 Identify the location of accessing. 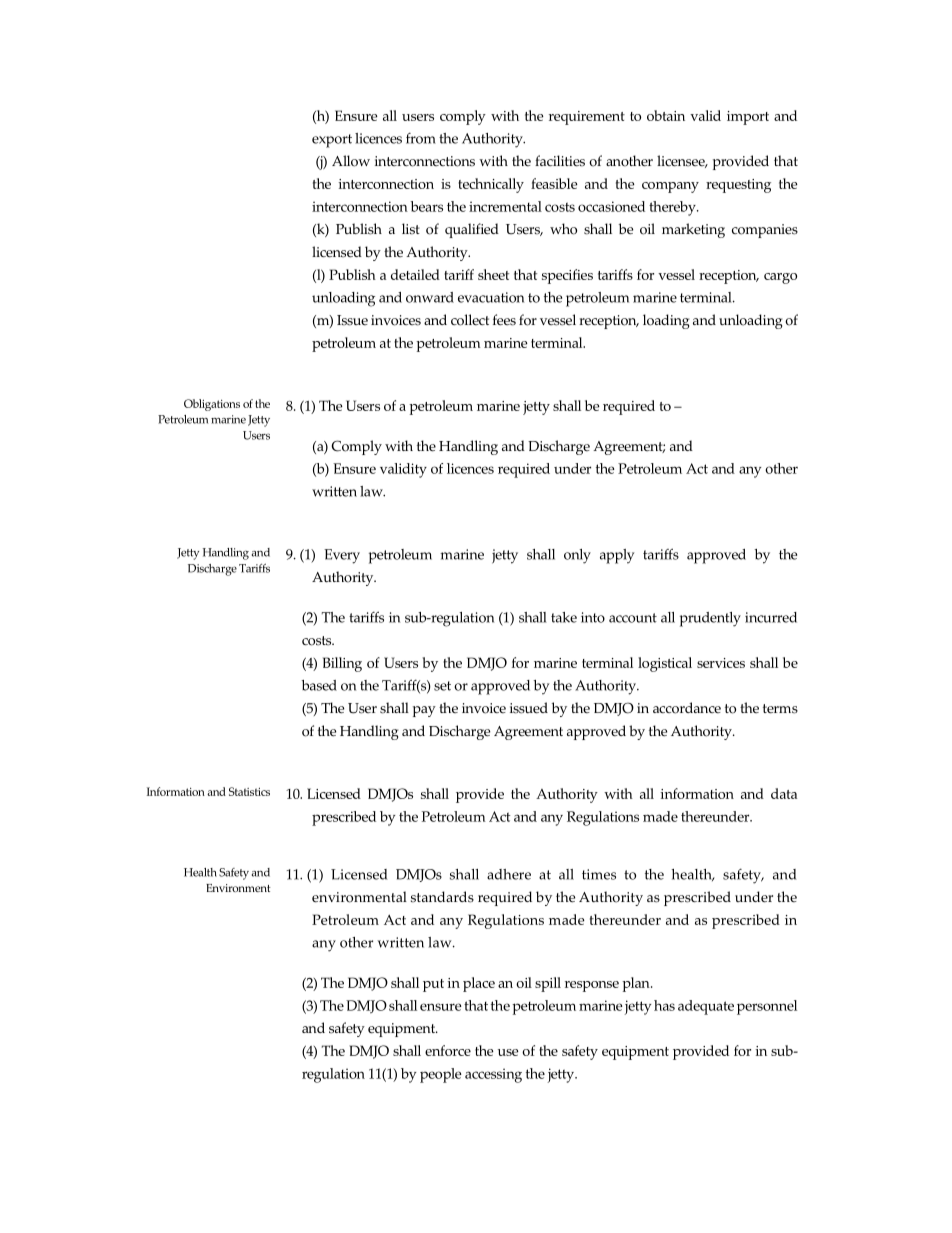
(493, 1075).
